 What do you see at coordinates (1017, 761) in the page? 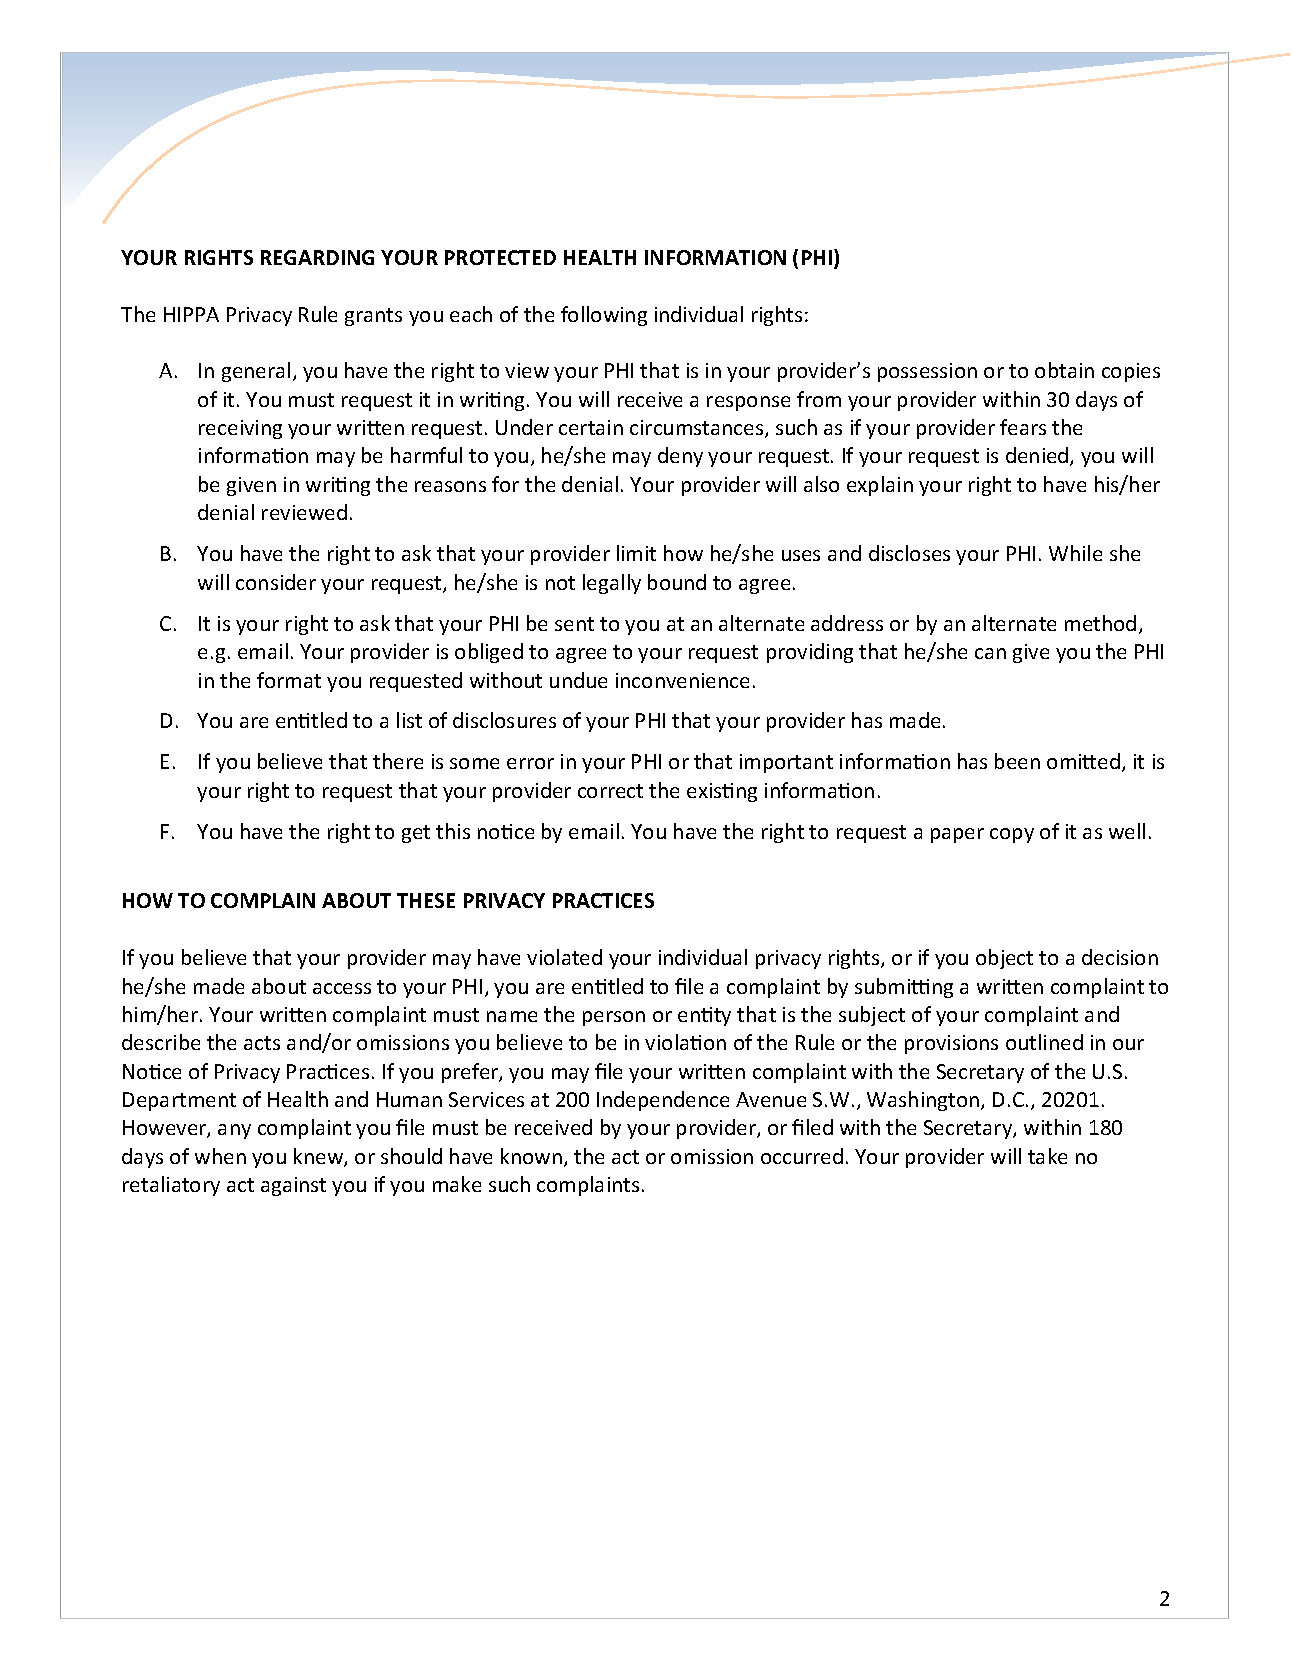
I see `been` at bounding box center [1017, 761].
